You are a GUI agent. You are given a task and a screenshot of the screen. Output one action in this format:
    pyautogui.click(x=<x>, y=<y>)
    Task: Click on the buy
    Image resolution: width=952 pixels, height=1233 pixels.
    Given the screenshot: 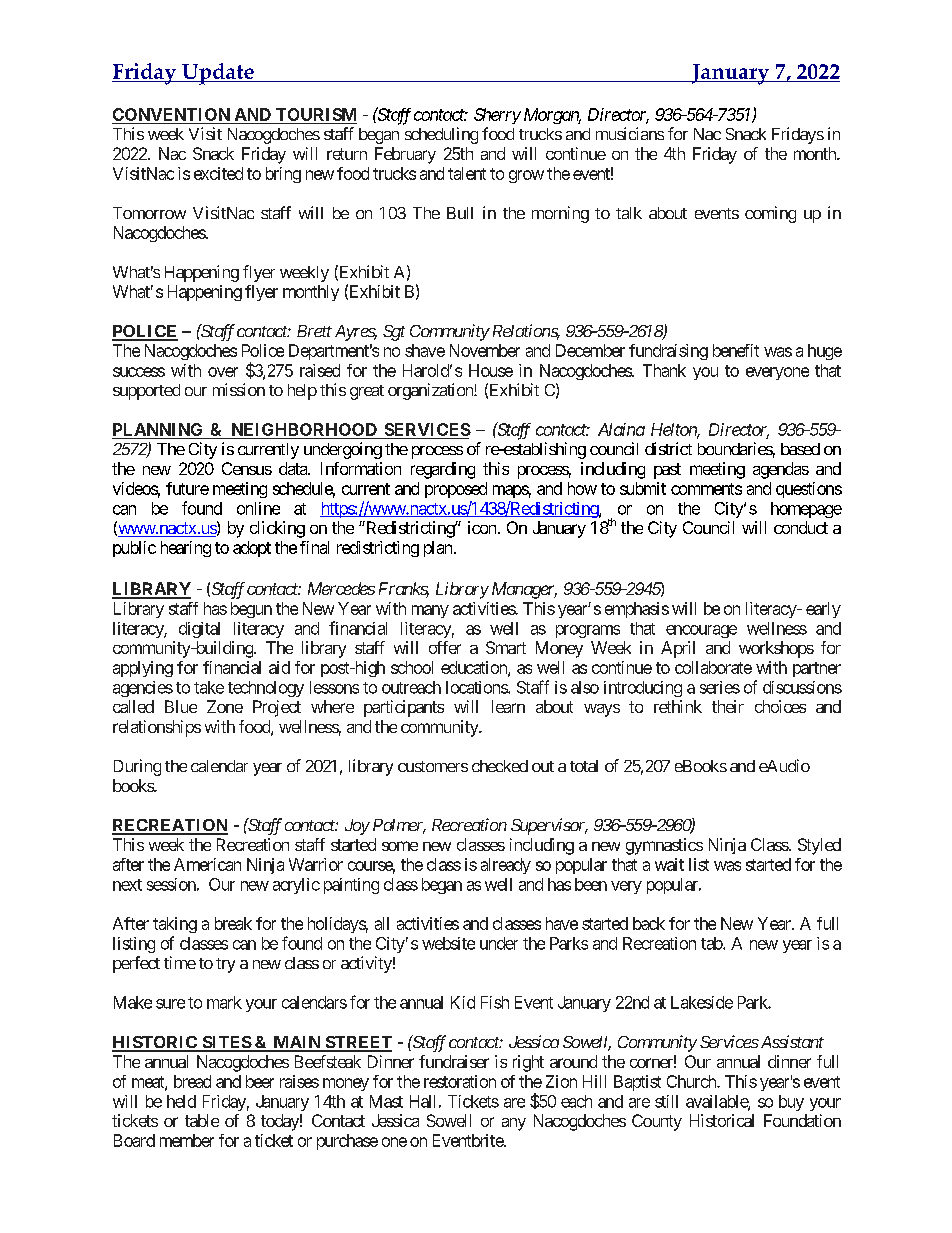 What is the action you would take?
    pyautogui.click(x=791, y=1103)
